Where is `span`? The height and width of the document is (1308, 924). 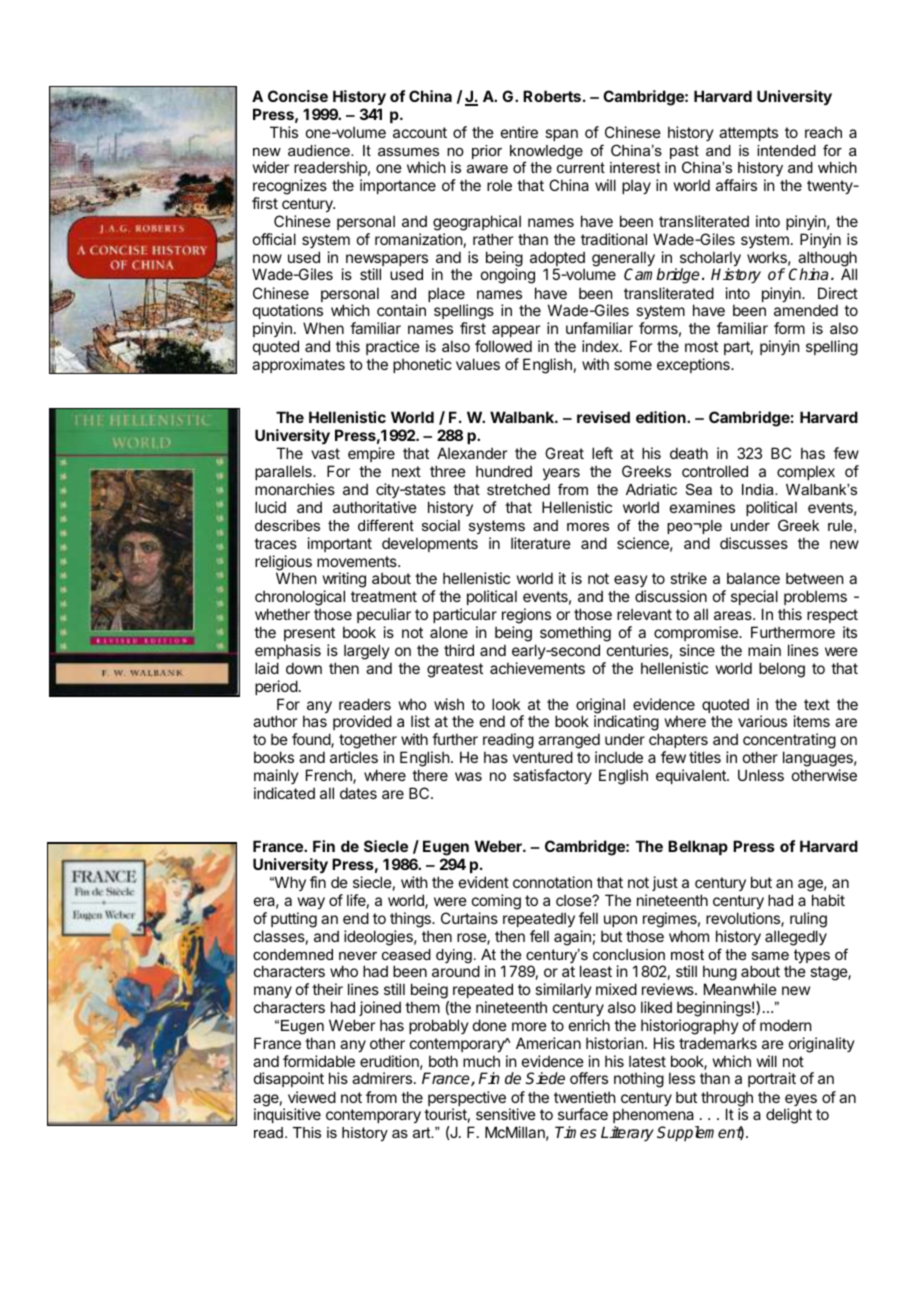
span is located at coordinates (561, 135).
